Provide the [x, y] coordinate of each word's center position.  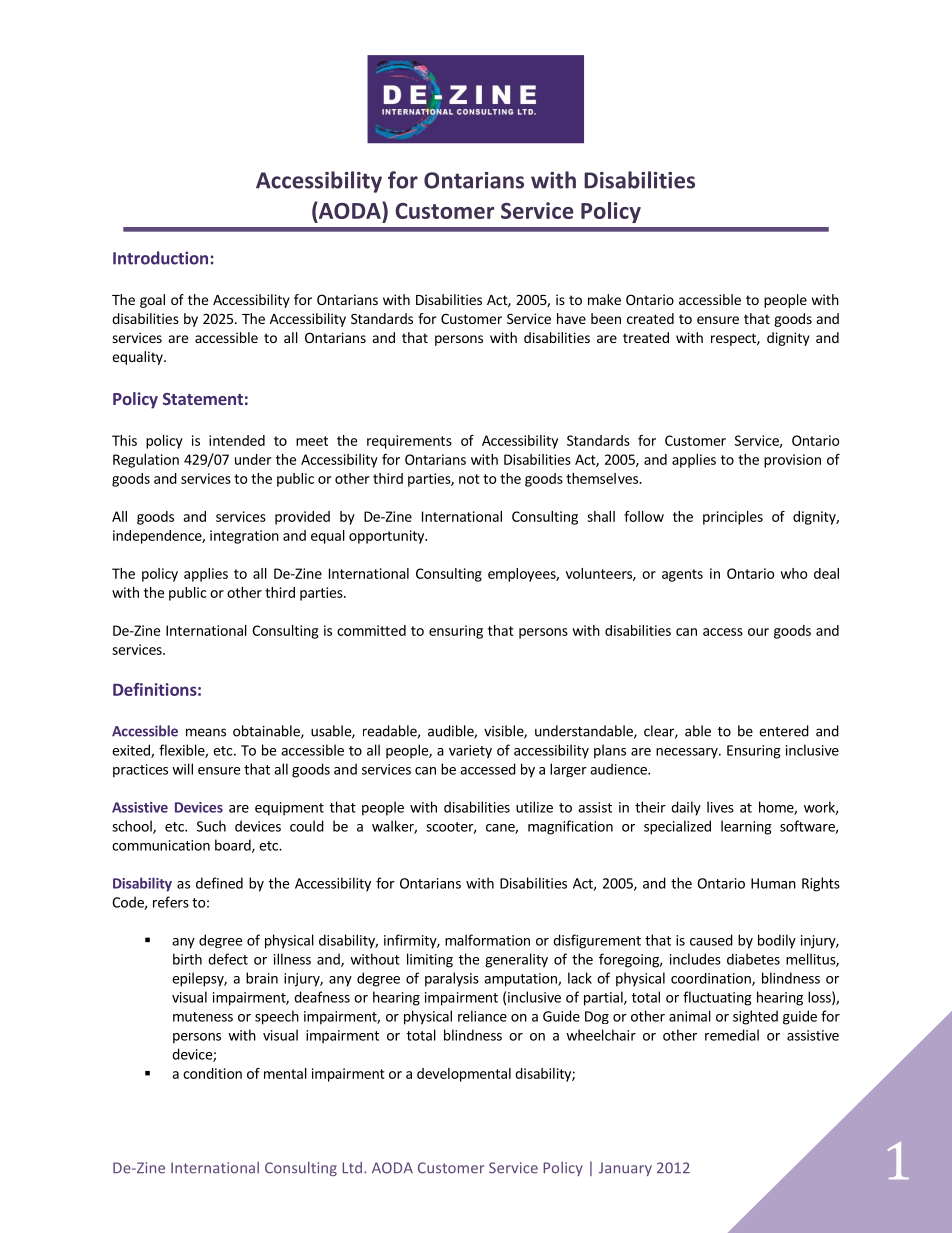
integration [244, 537]
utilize [534, 807]
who [793, 573]
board [234, 846]
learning [746, 827]
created [650, 318]
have [571, 318]
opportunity [387, 537]
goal [152, 301]
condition [212, 1073]
